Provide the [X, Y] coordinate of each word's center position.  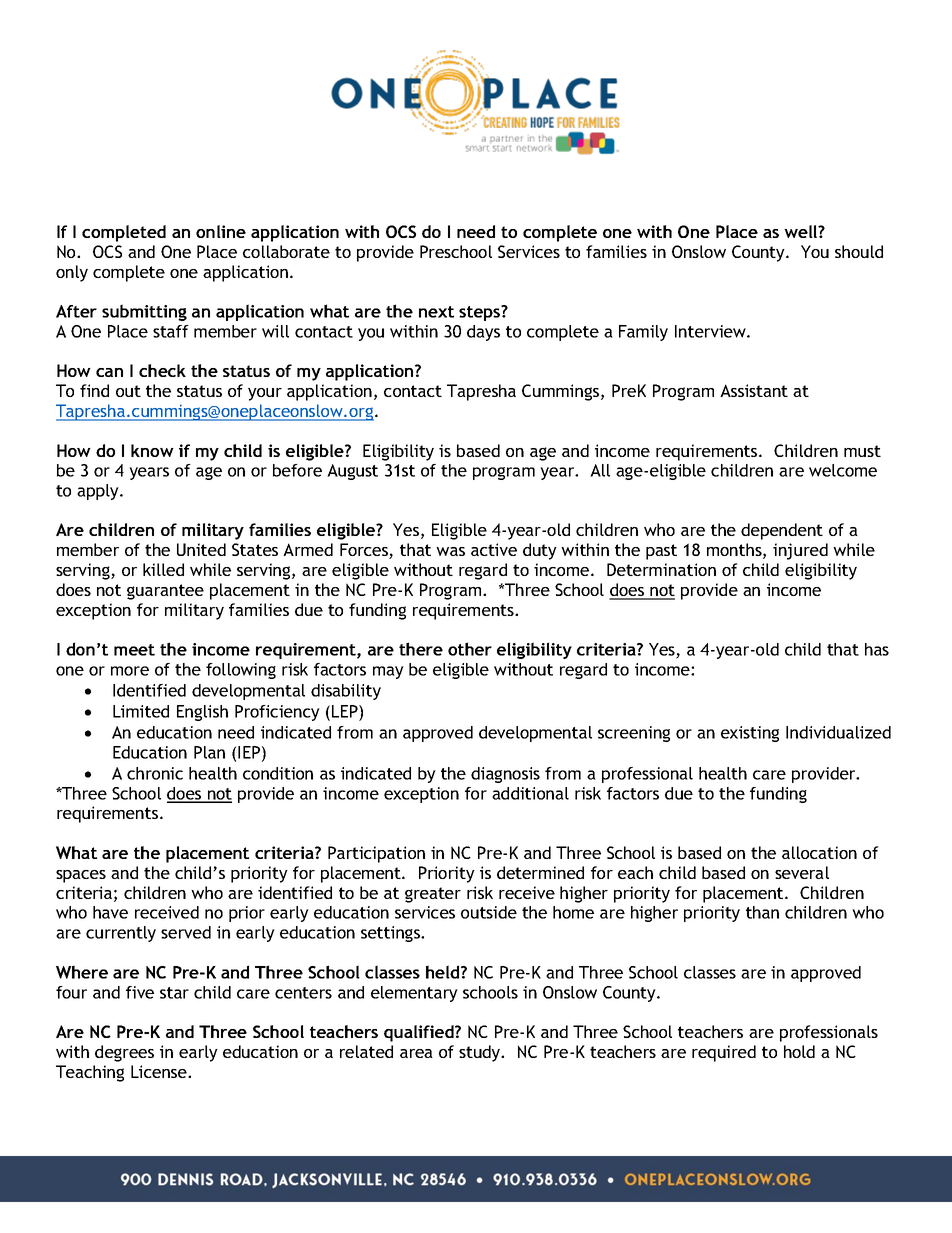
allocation [819, 852]
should [859, 251]
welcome [843, 470]
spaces [81, 876]
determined [540, 872]
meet [134, 650]
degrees [124, 1053]
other [470, 649]
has [877, 649]
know [152, 450]
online [221, 231]
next [436, 312]
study [481, 1053]
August [352, 472]
